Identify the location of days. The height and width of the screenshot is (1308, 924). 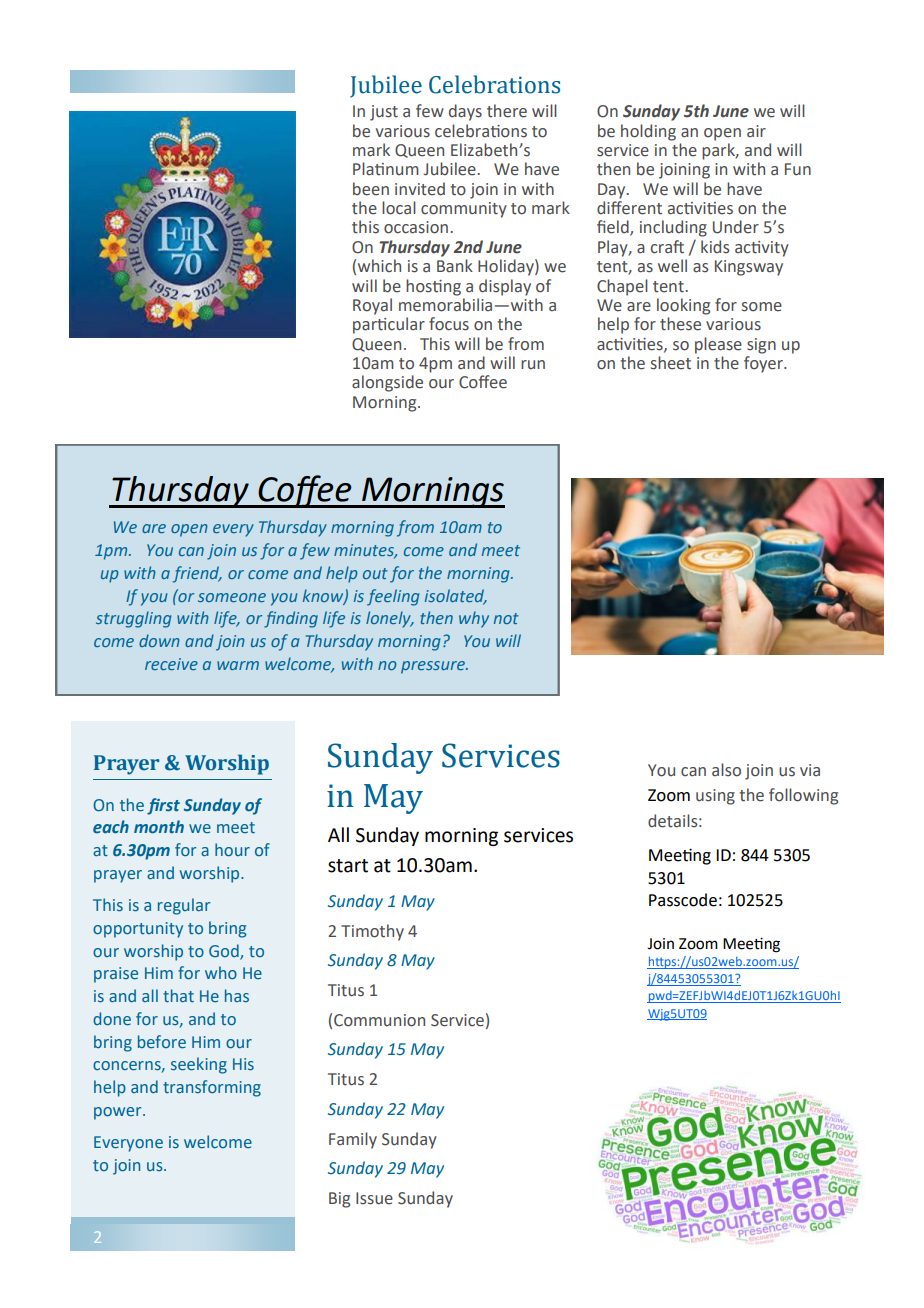
(465, 112).
